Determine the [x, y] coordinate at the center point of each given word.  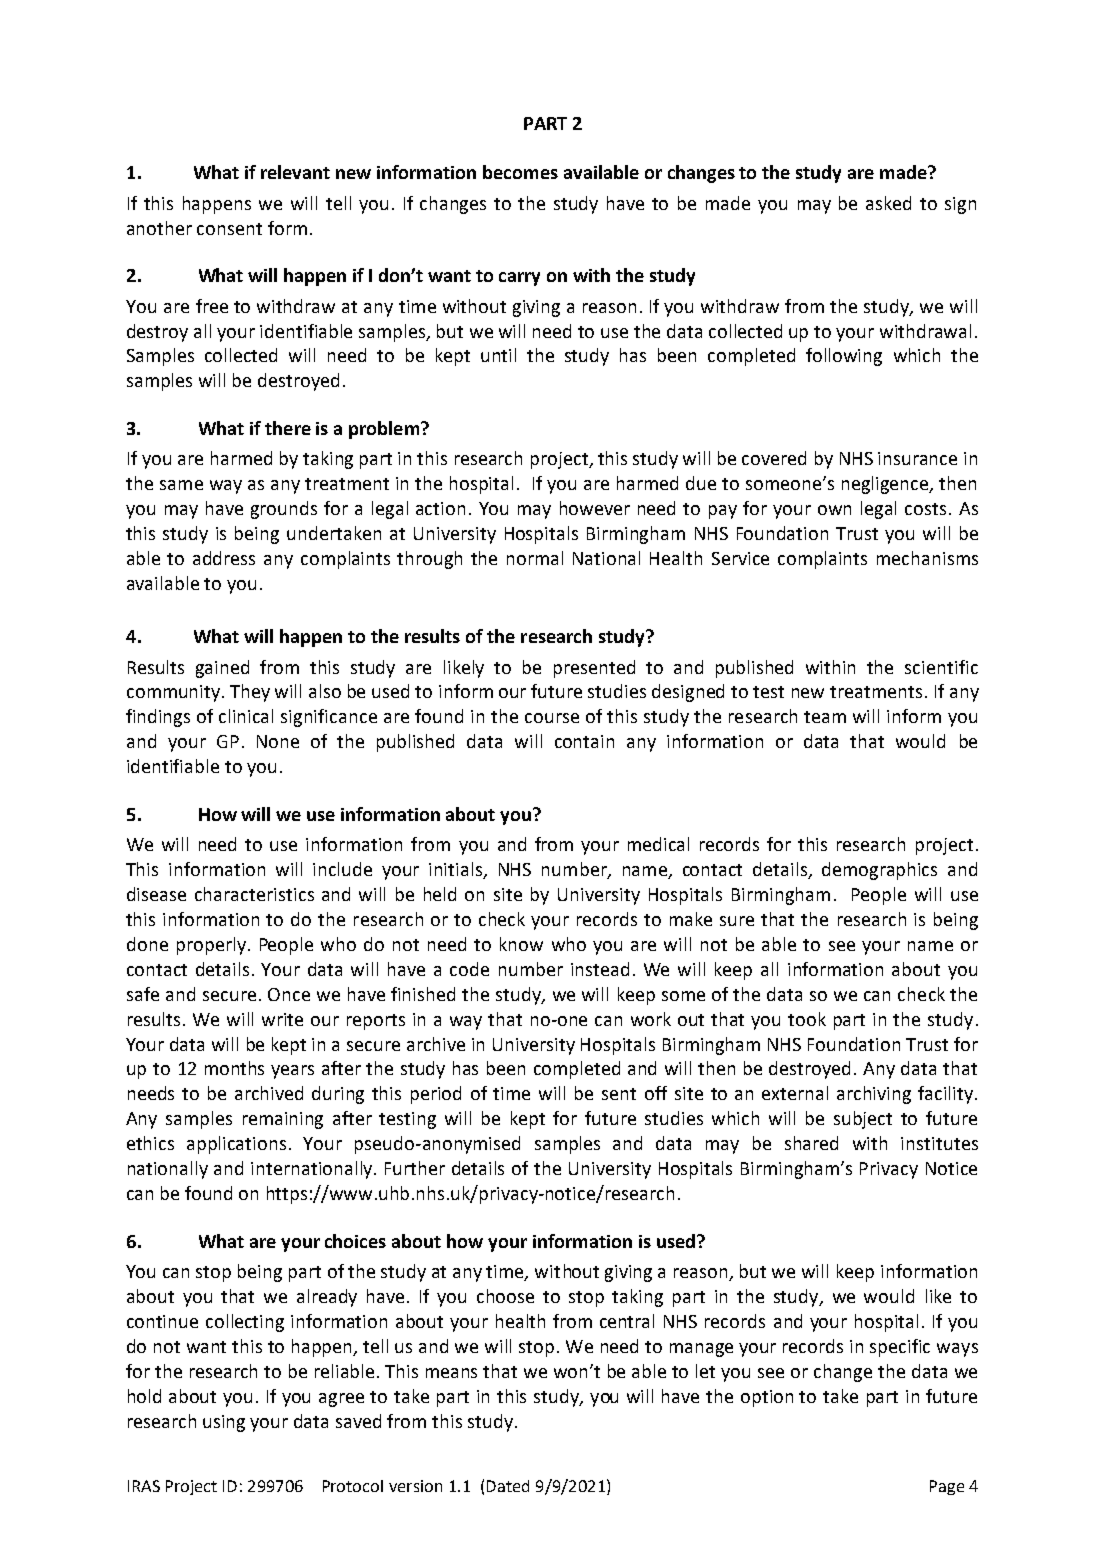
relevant [295, 172]
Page [947, 1487]
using [224, 1423]
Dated [508, 1486]
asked [888, 203]
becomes [520, 172]
